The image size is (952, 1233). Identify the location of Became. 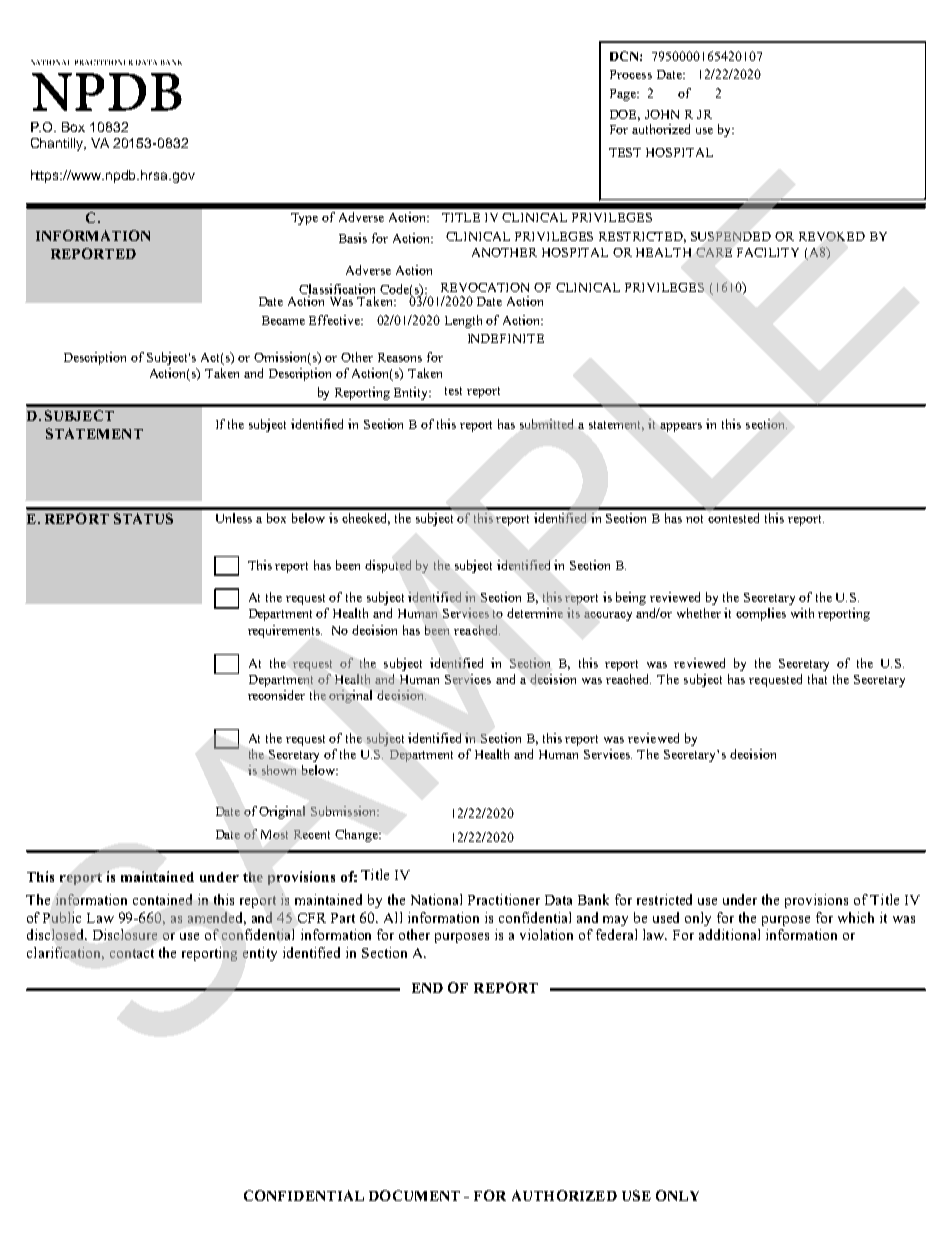
(283, 320).
